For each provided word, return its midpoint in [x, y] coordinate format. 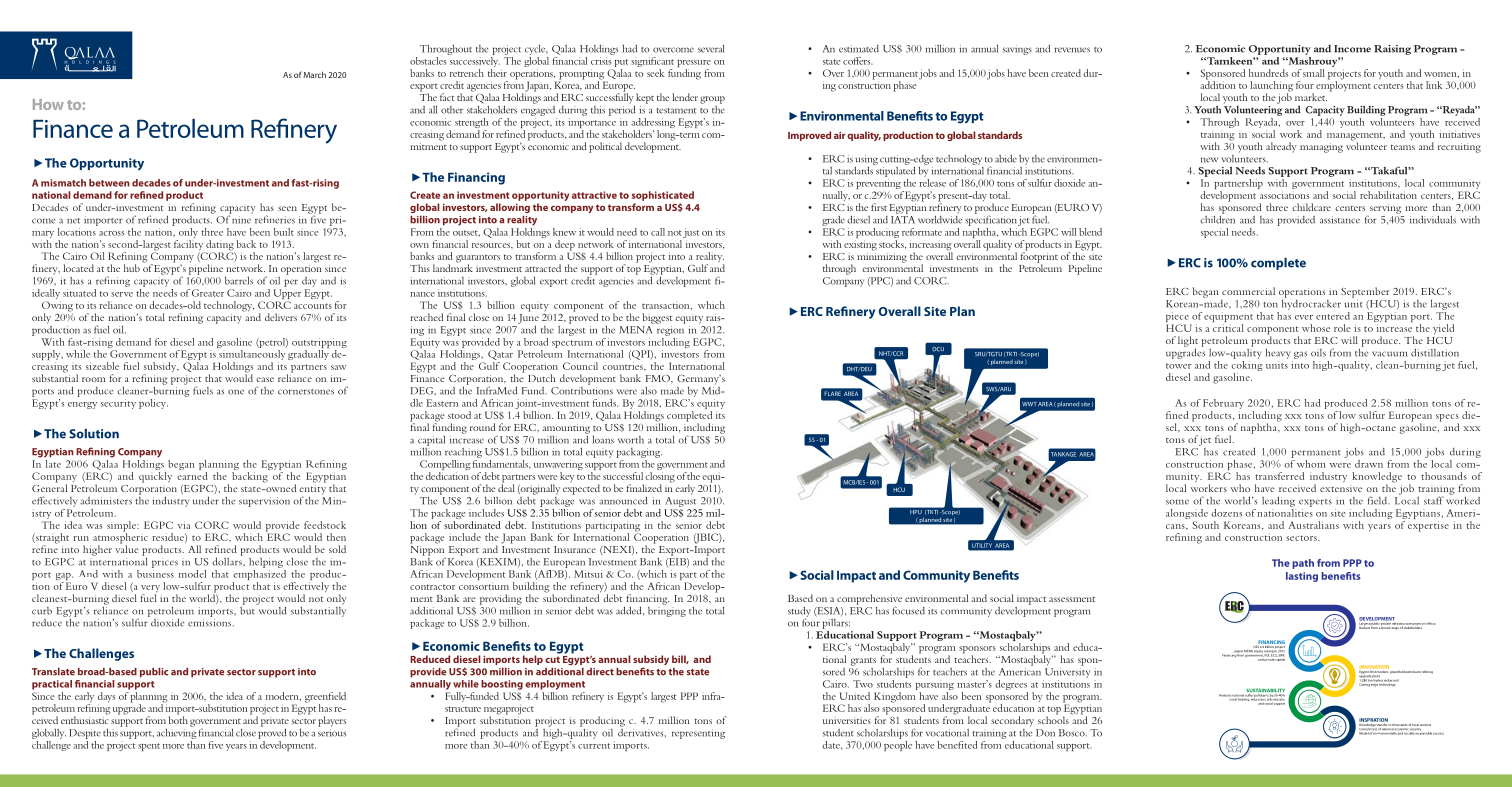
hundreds [1268, 73]
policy [153, 404]
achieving [177, 732]
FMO [659, 378]
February [1223, 405]
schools [1053, 719]
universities [847, 720]
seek [655, 73]
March [315, 74]
